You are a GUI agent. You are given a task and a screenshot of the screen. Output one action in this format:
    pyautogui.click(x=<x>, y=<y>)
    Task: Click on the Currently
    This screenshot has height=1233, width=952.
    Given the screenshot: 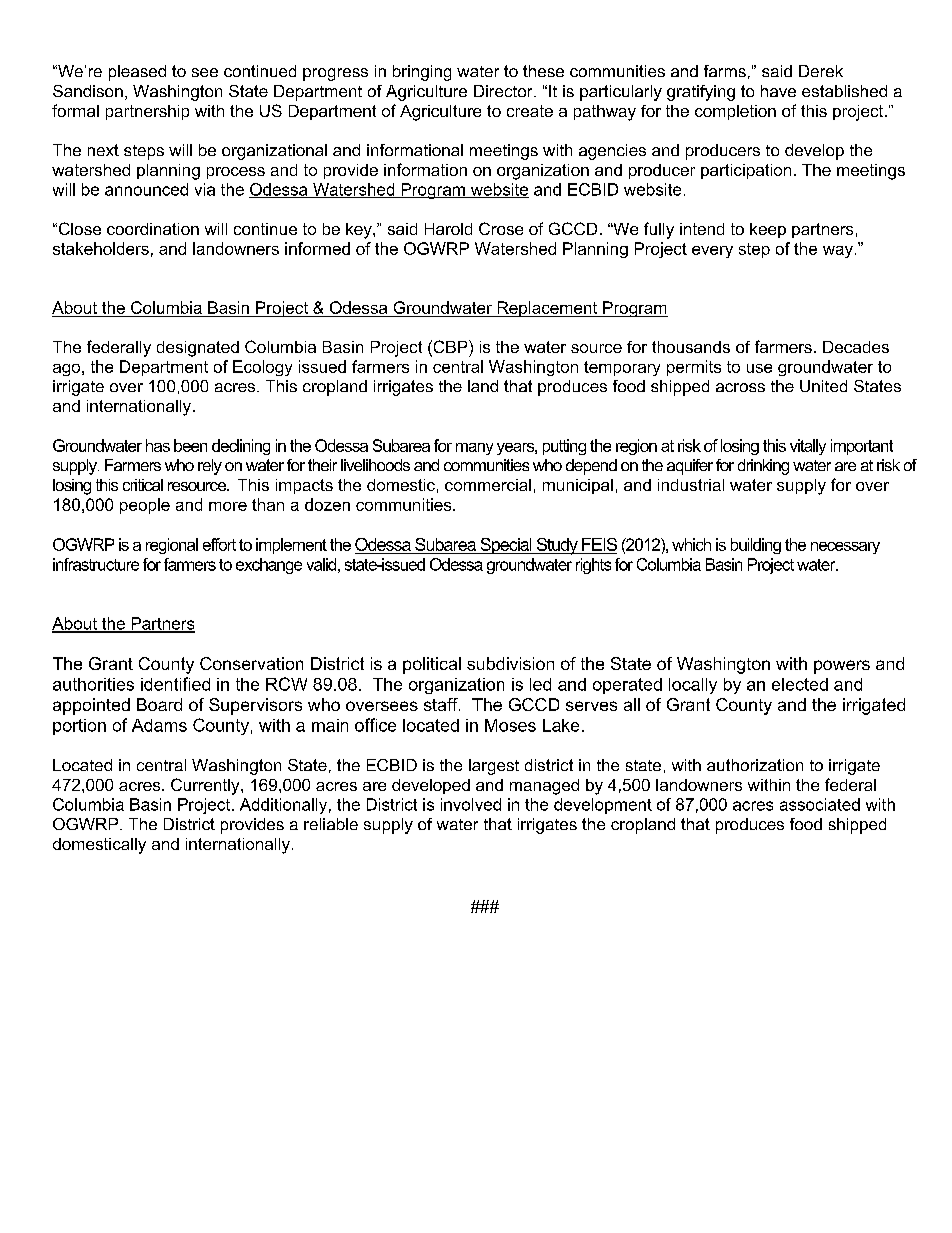 What is the action you would take?
    pyautogui.click(x=206, y=786)
